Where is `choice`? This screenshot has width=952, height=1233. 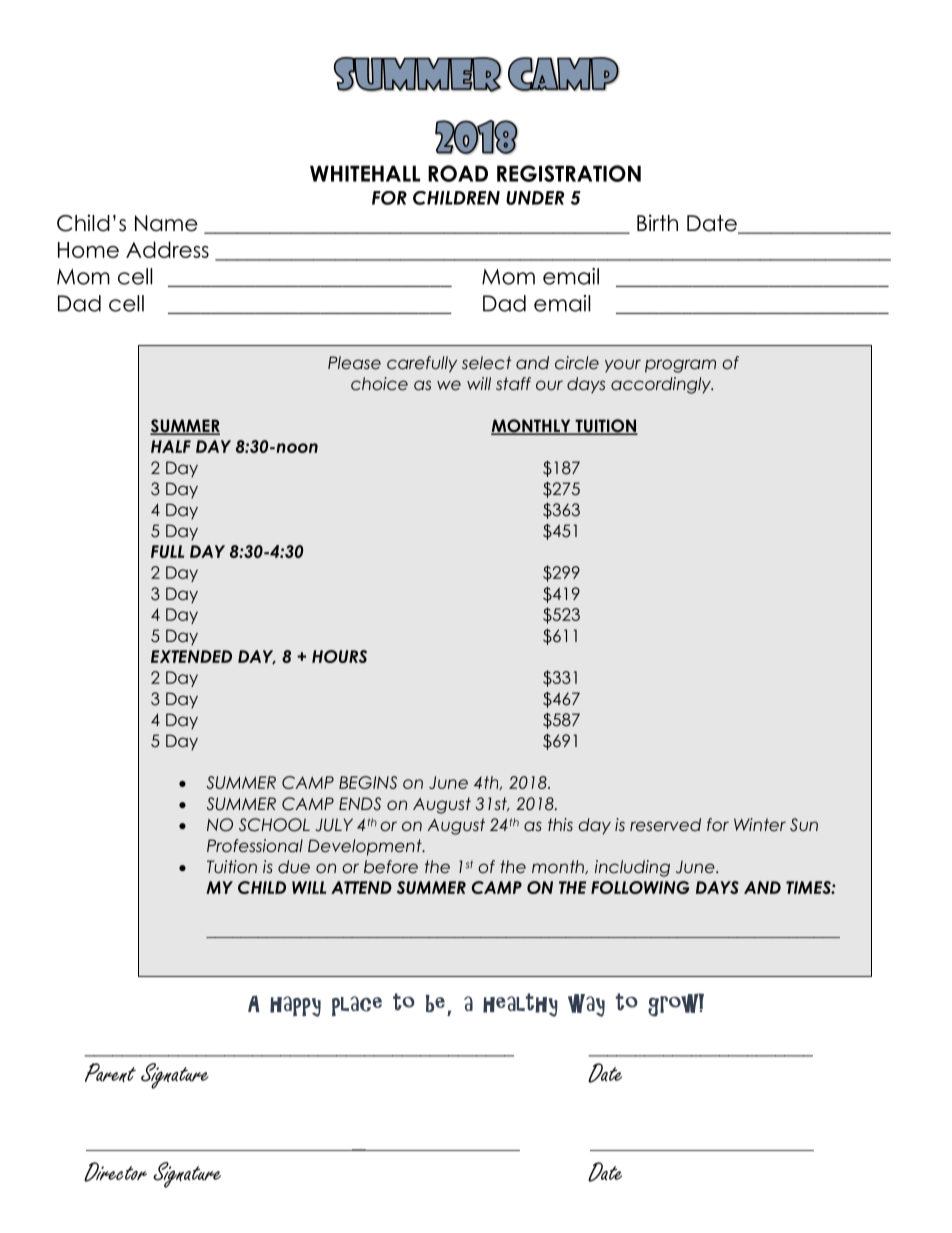 choice is located at coordinates (379, 384).
